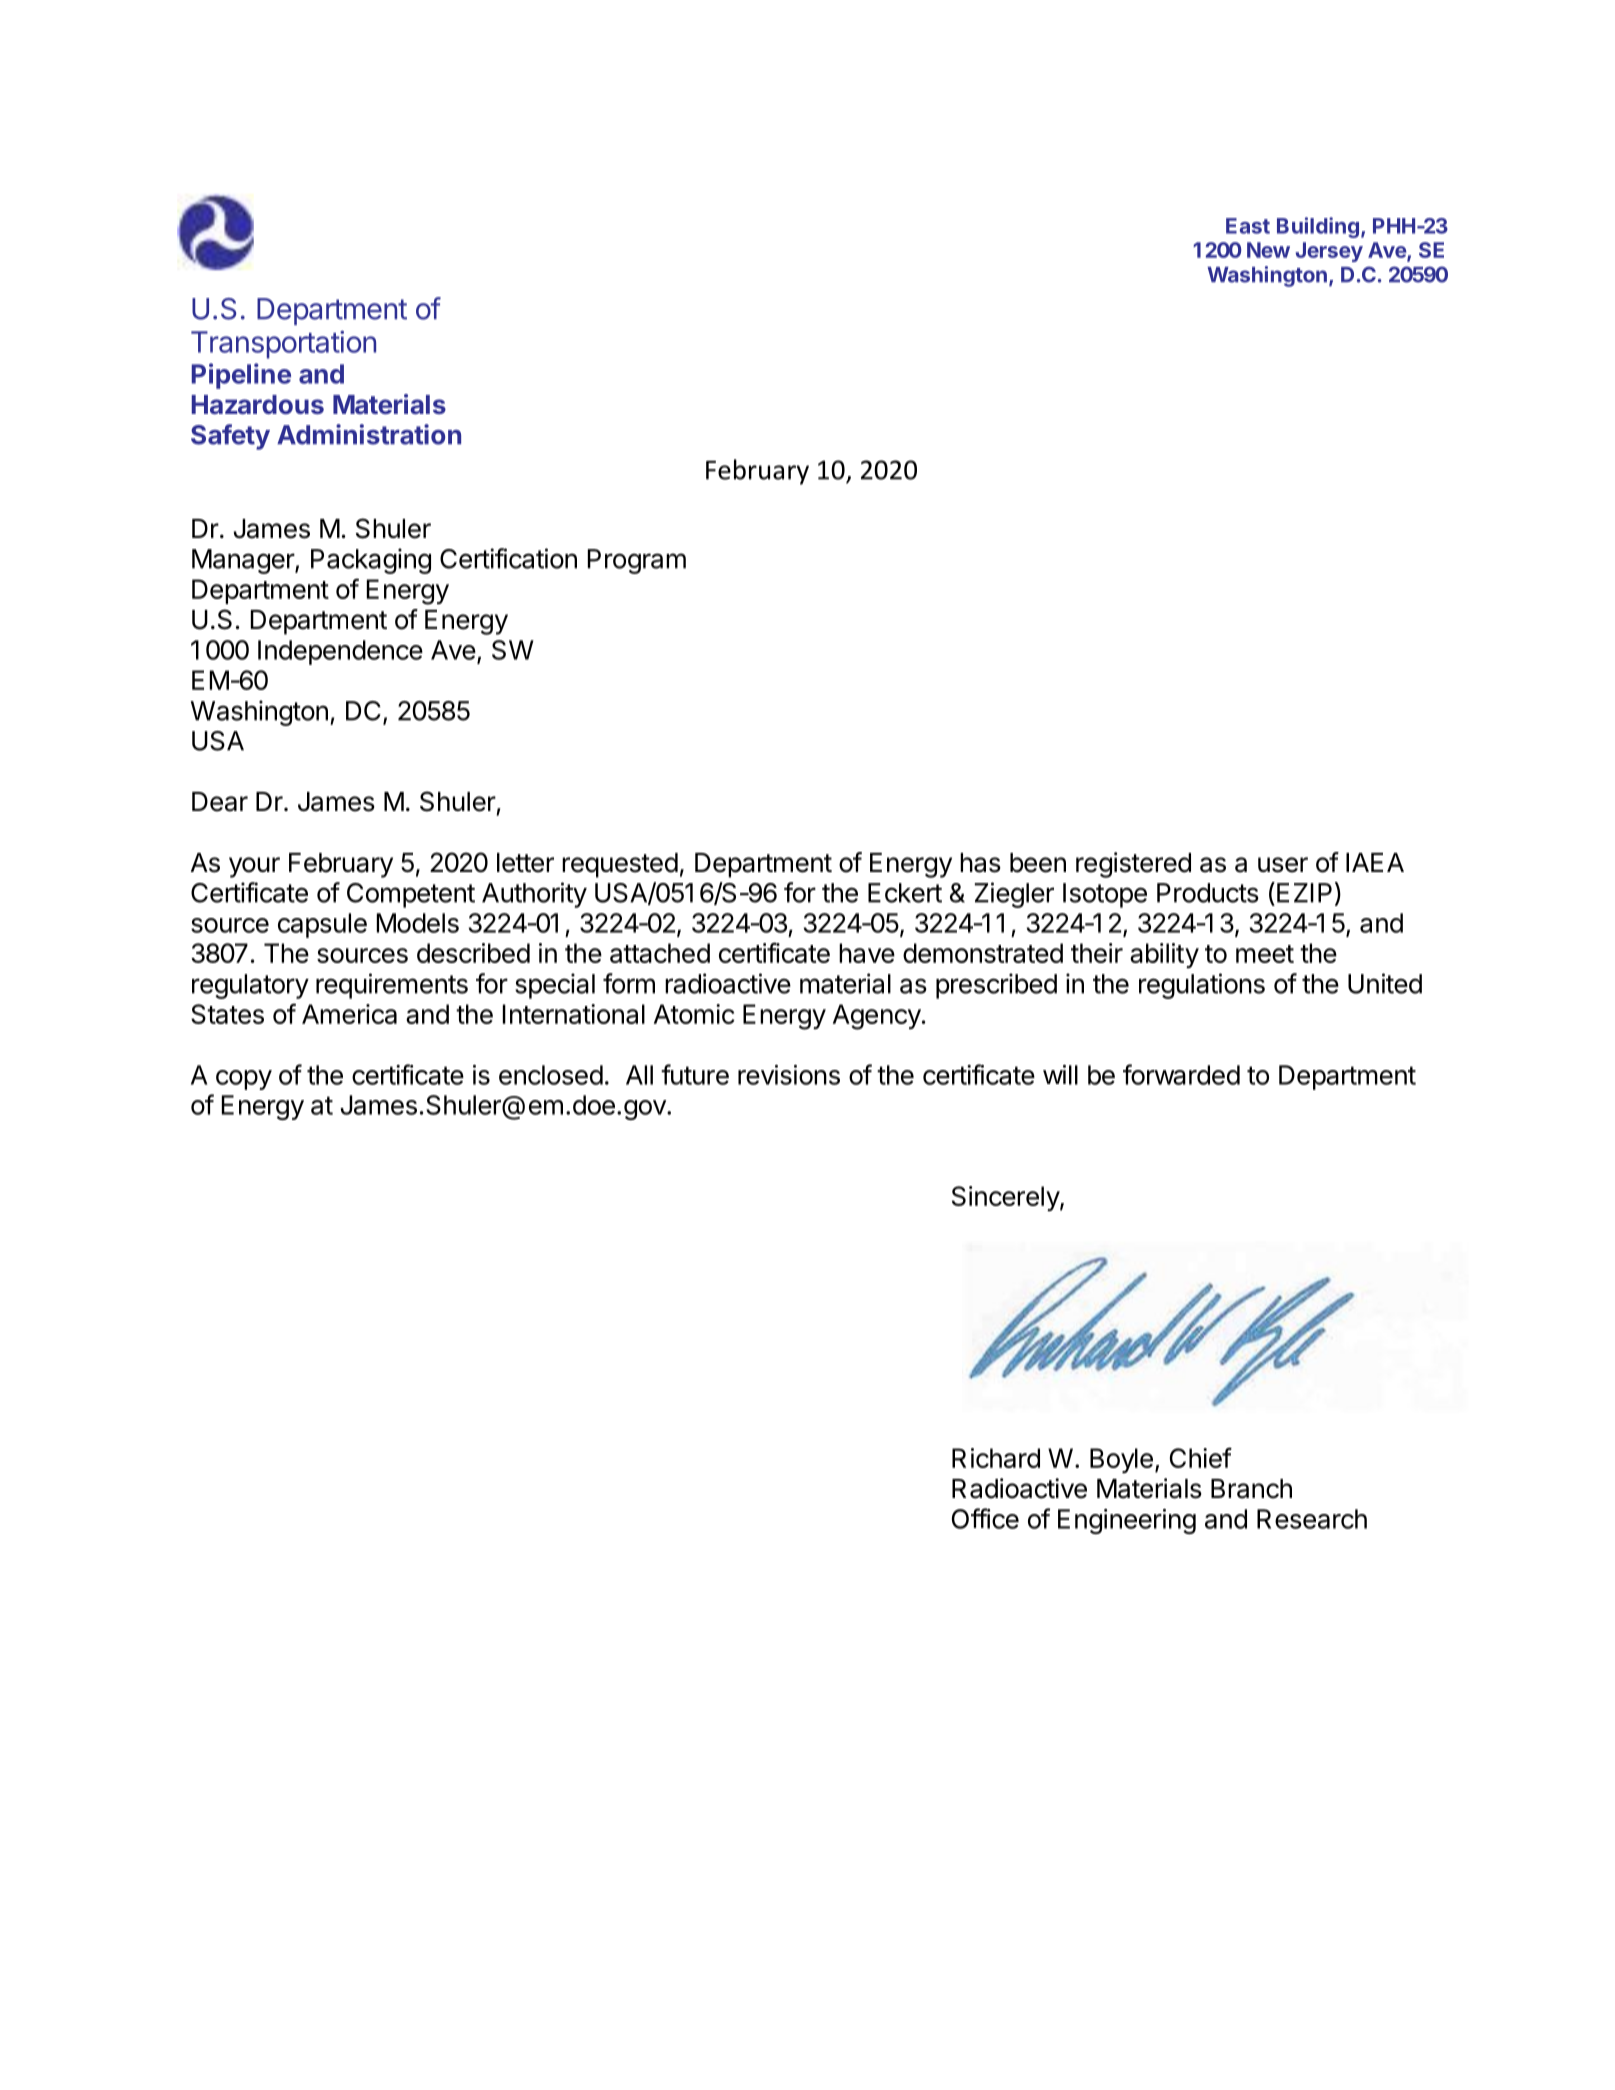 The width and height of the screenshot is (1615, 2090). I want to click on East, so click(1248, 226).
